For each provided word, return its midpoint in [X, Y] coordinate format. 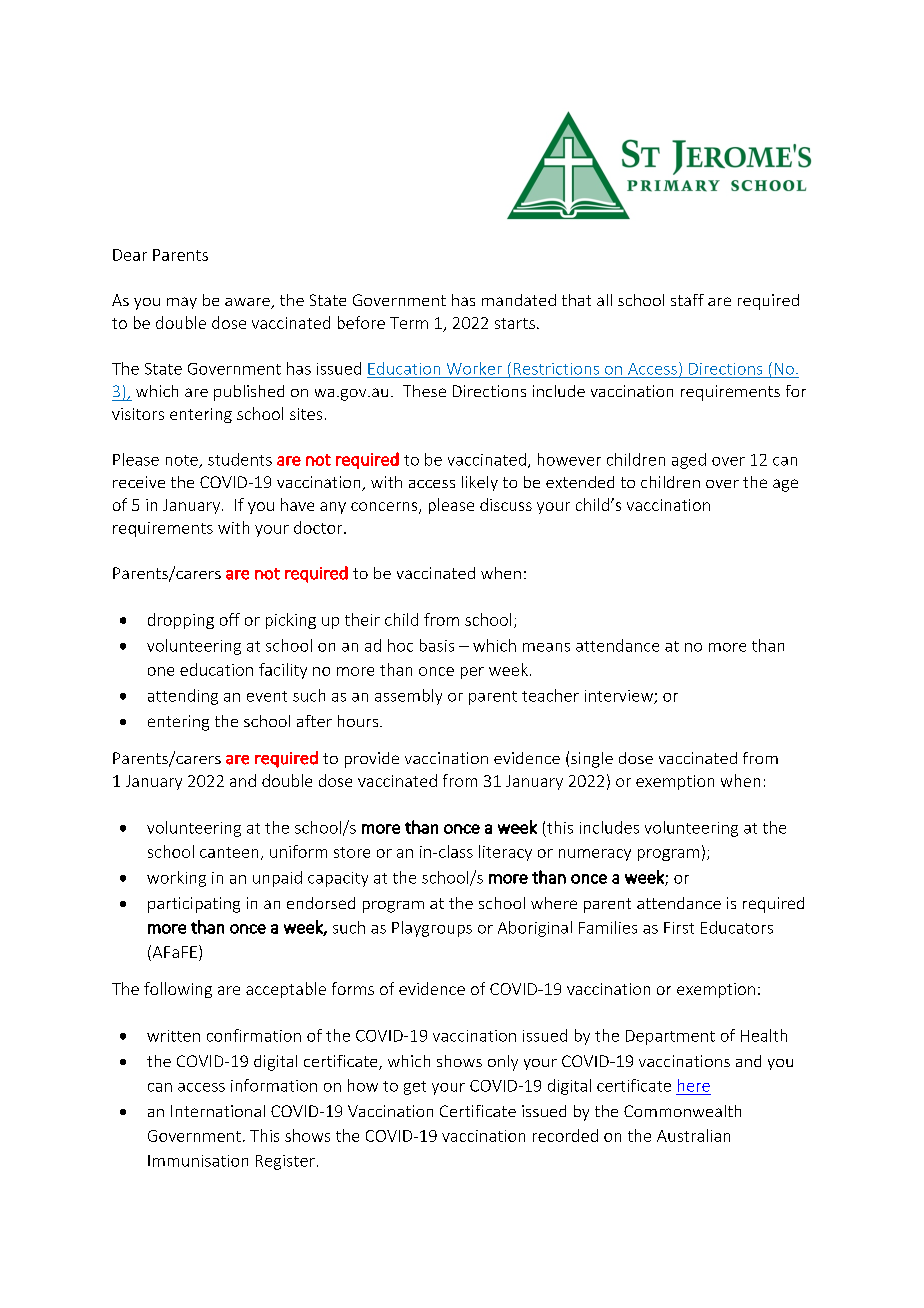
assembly [408, 697]
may [182, 303]
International [218, 1111]
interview [620, 697]
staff [687, 300]
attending [183, 697]
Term [409, 323]
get [415, 1088]
